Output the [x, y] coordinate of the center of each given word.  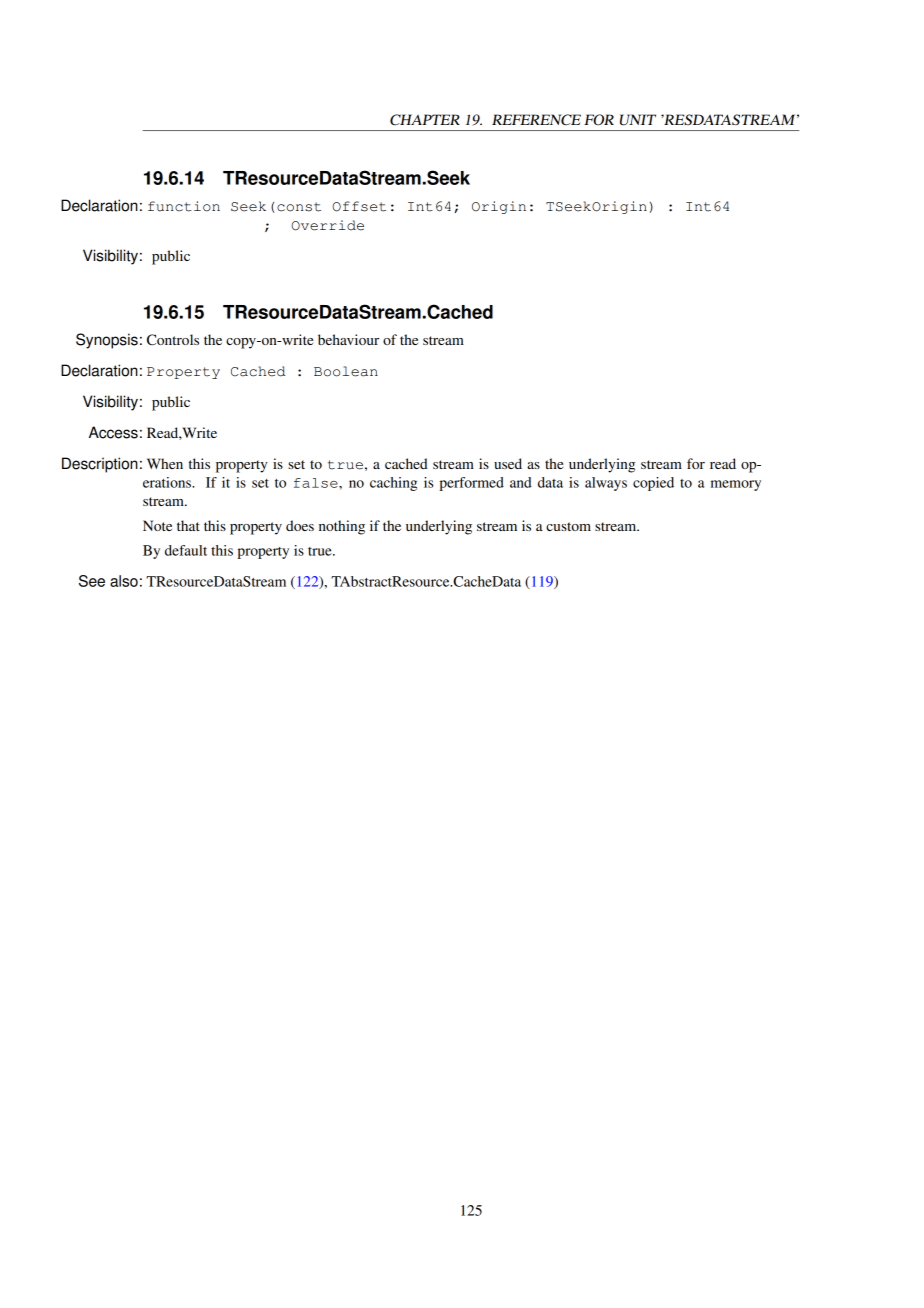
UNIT [638, 120]
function [184, 206]
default [186, 550]
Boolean [346, 371]
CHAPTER [425, 120]
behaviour [348, 339]
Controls [173, 340]
